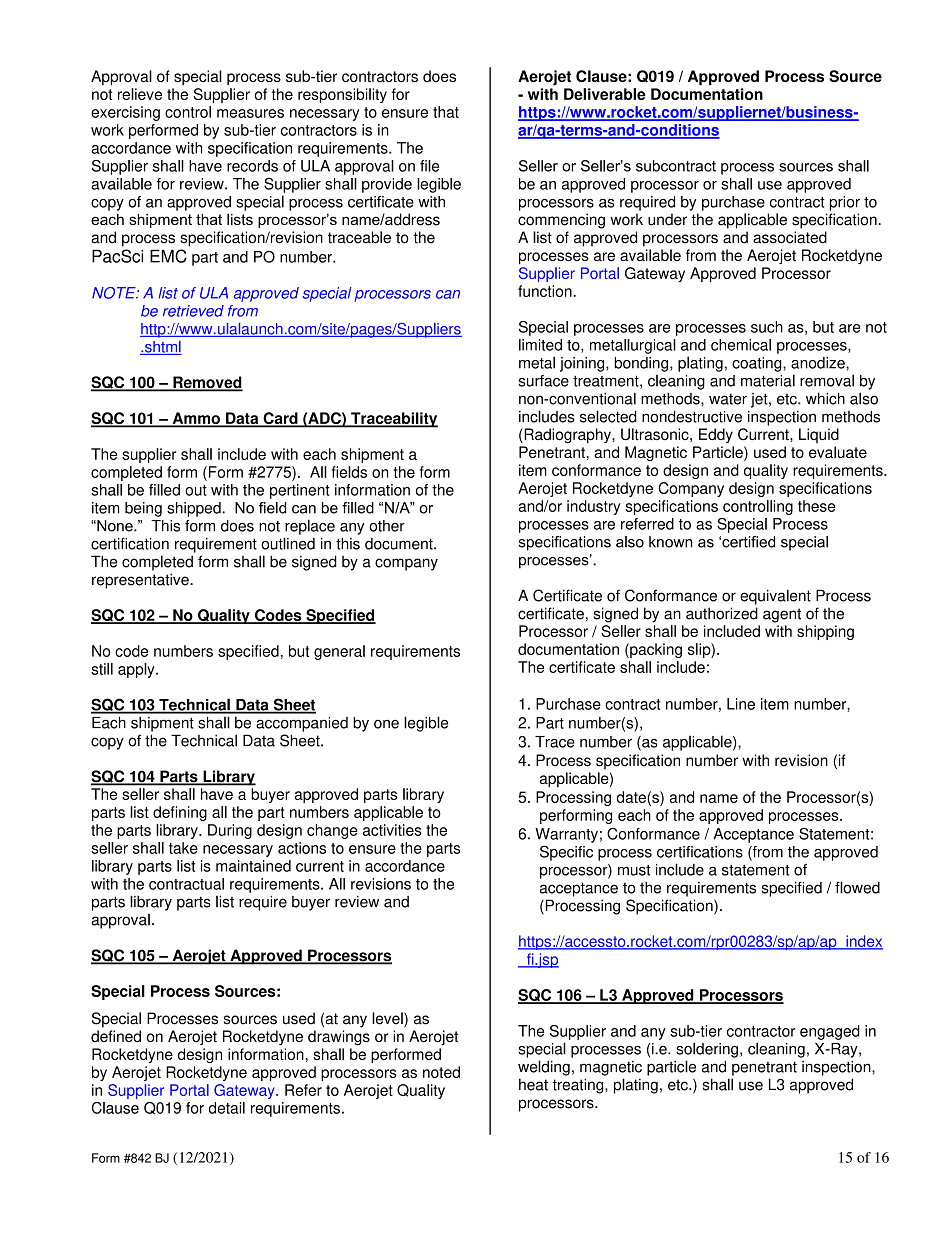 The width and height of the document is (952, 1233). I want to click on limited, so click(540, 345).
